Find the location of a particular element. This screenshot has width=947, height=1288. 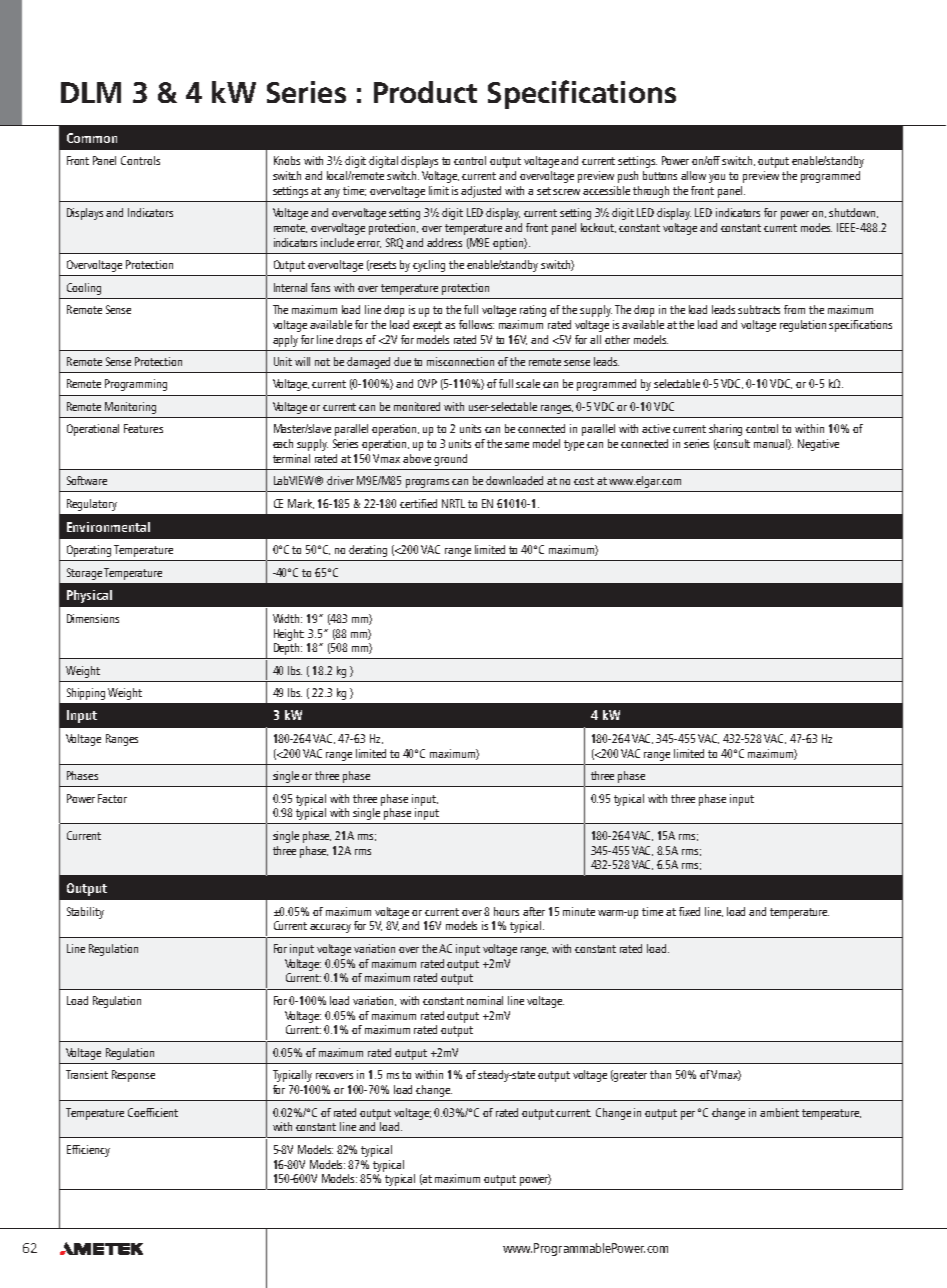

Dimensions is located at coordinates (93, 618).
